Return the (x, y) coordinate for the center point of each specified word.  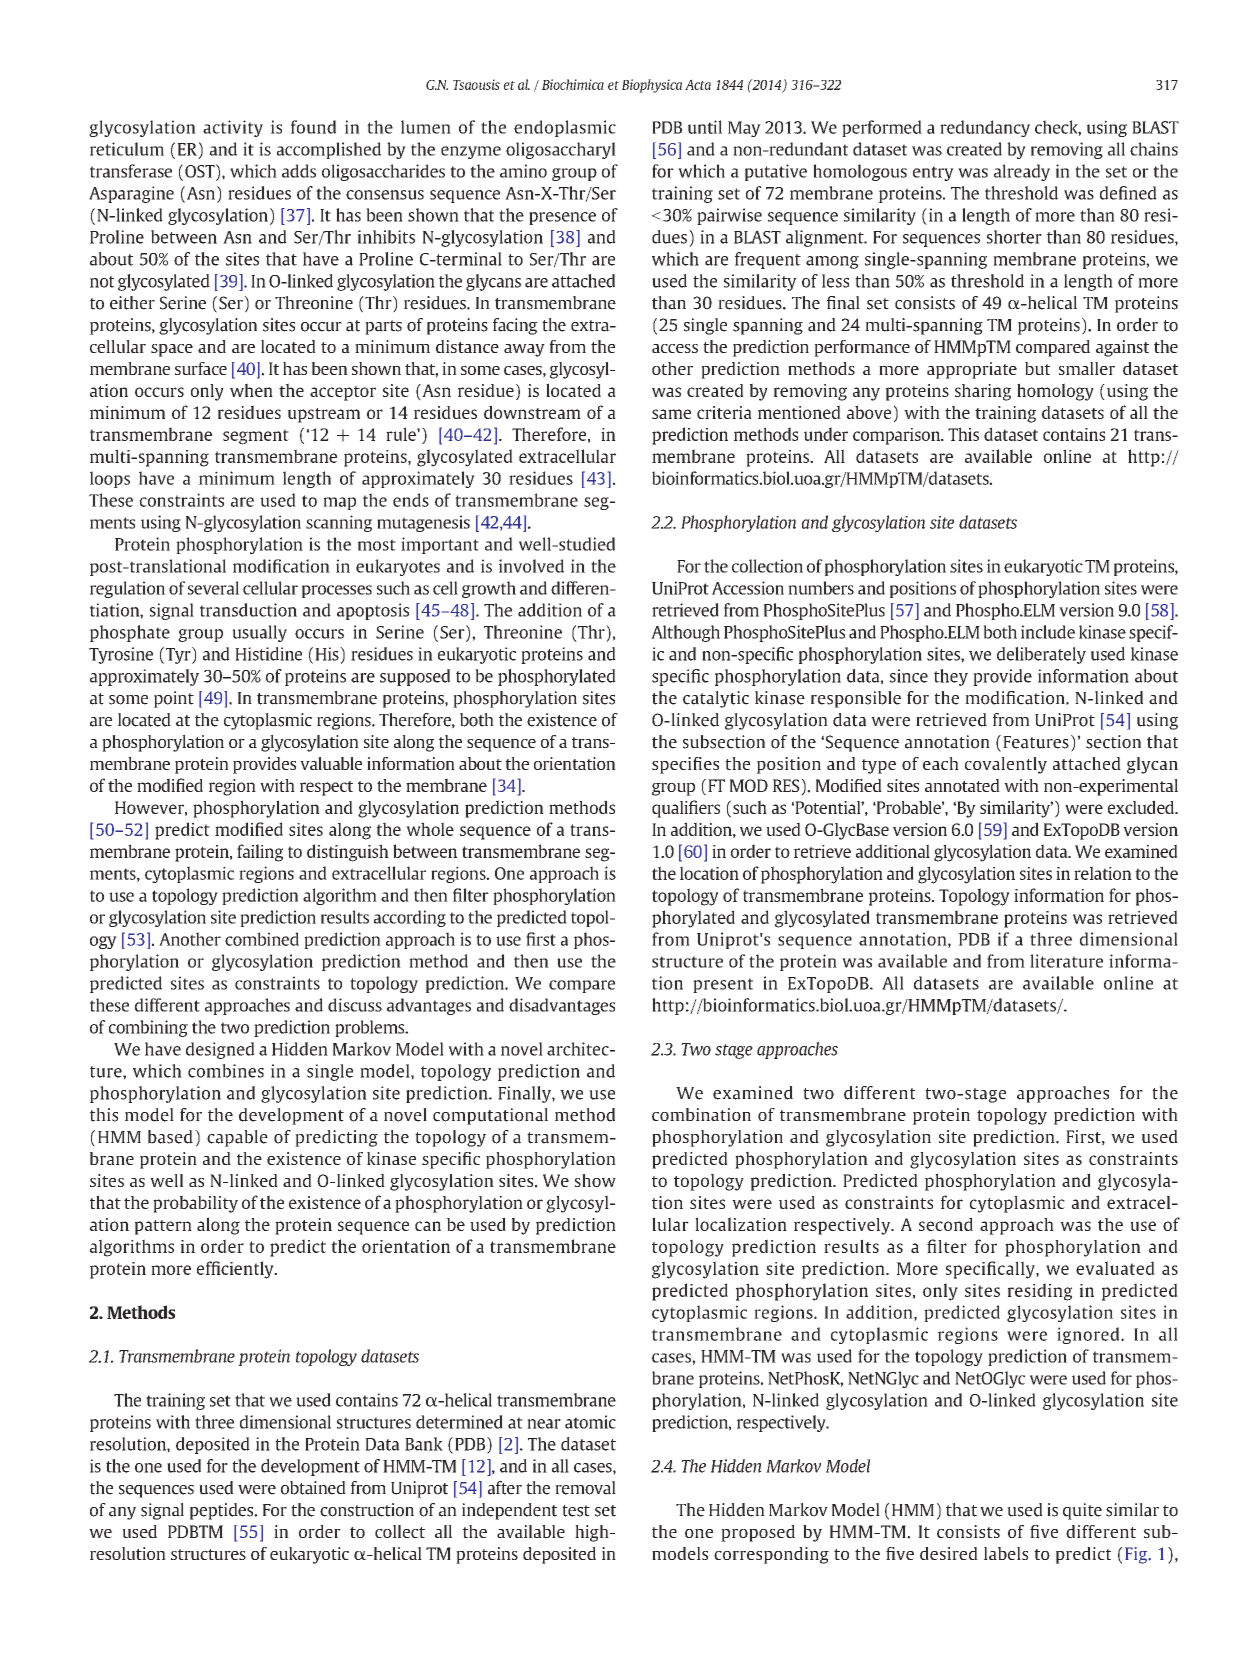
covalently (1006, 765)
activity (233, 128)
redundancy (985, 128)
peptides (223, 1511)
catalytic (716, 699)
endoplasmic (565, 128)
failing (260, 853)
